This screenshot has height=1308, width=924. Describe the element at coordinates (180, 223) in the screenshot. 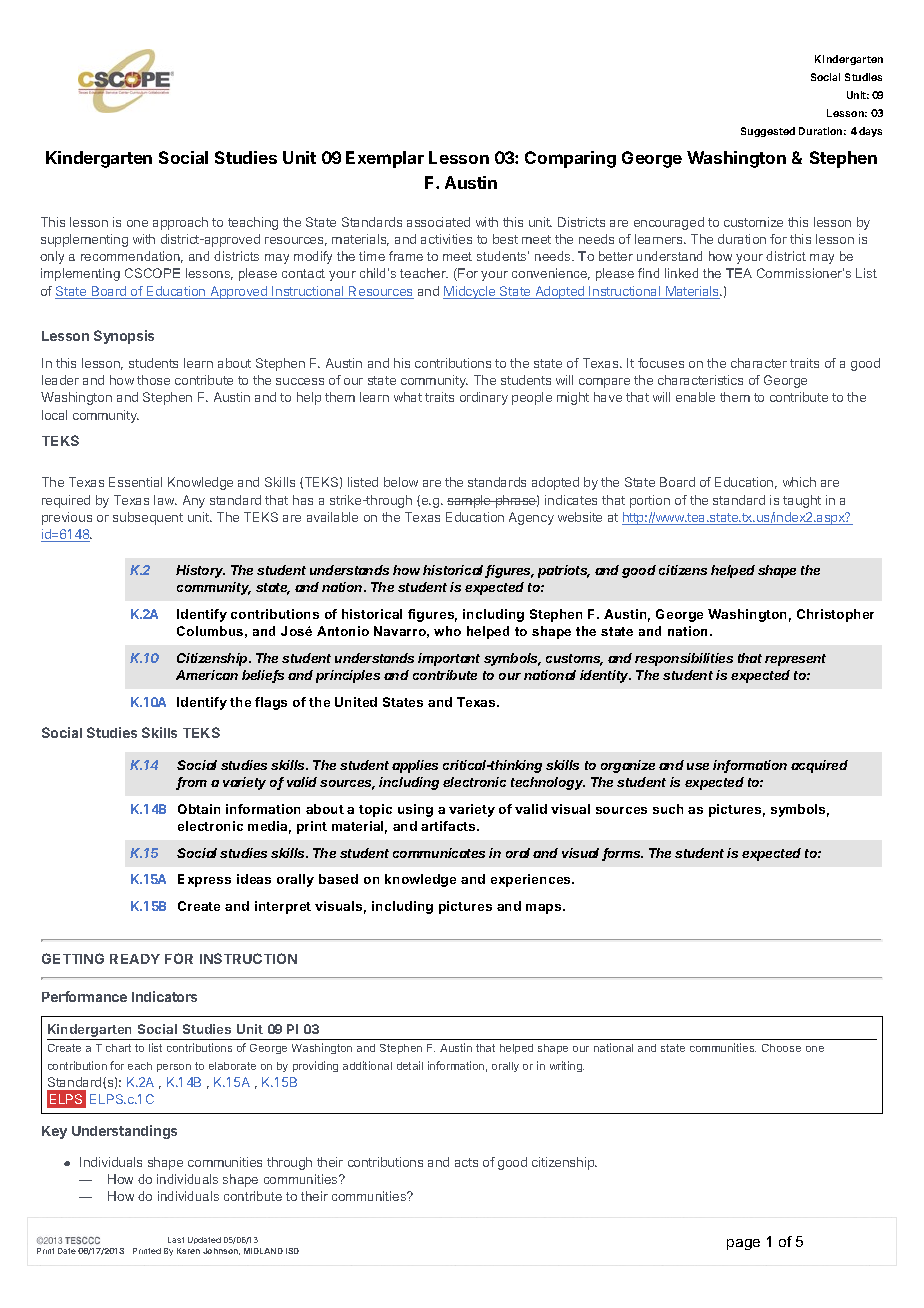

I see `approach` at that location.
